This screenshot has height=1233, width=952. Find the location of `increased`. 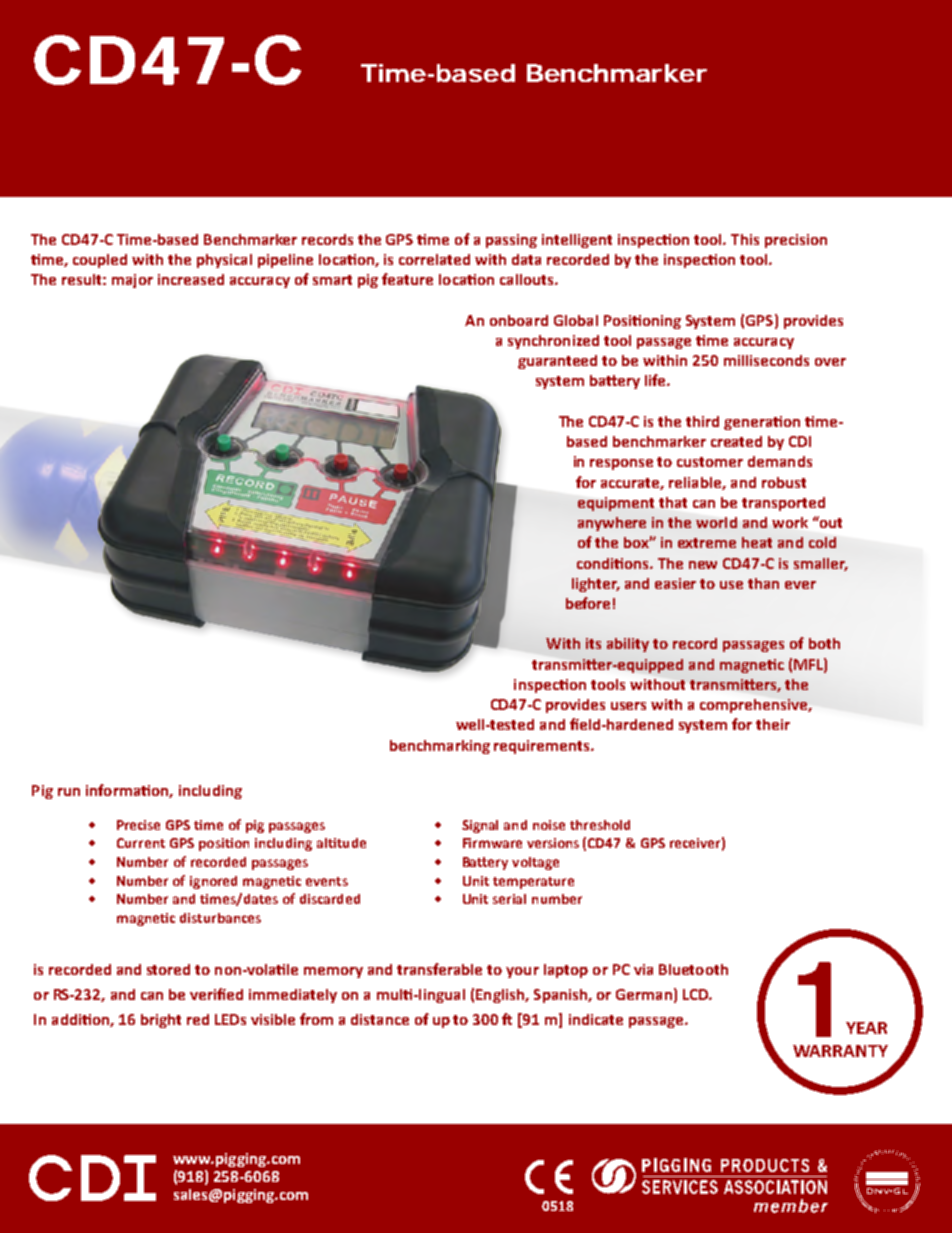

increased is located at coordinates (191, 279).
